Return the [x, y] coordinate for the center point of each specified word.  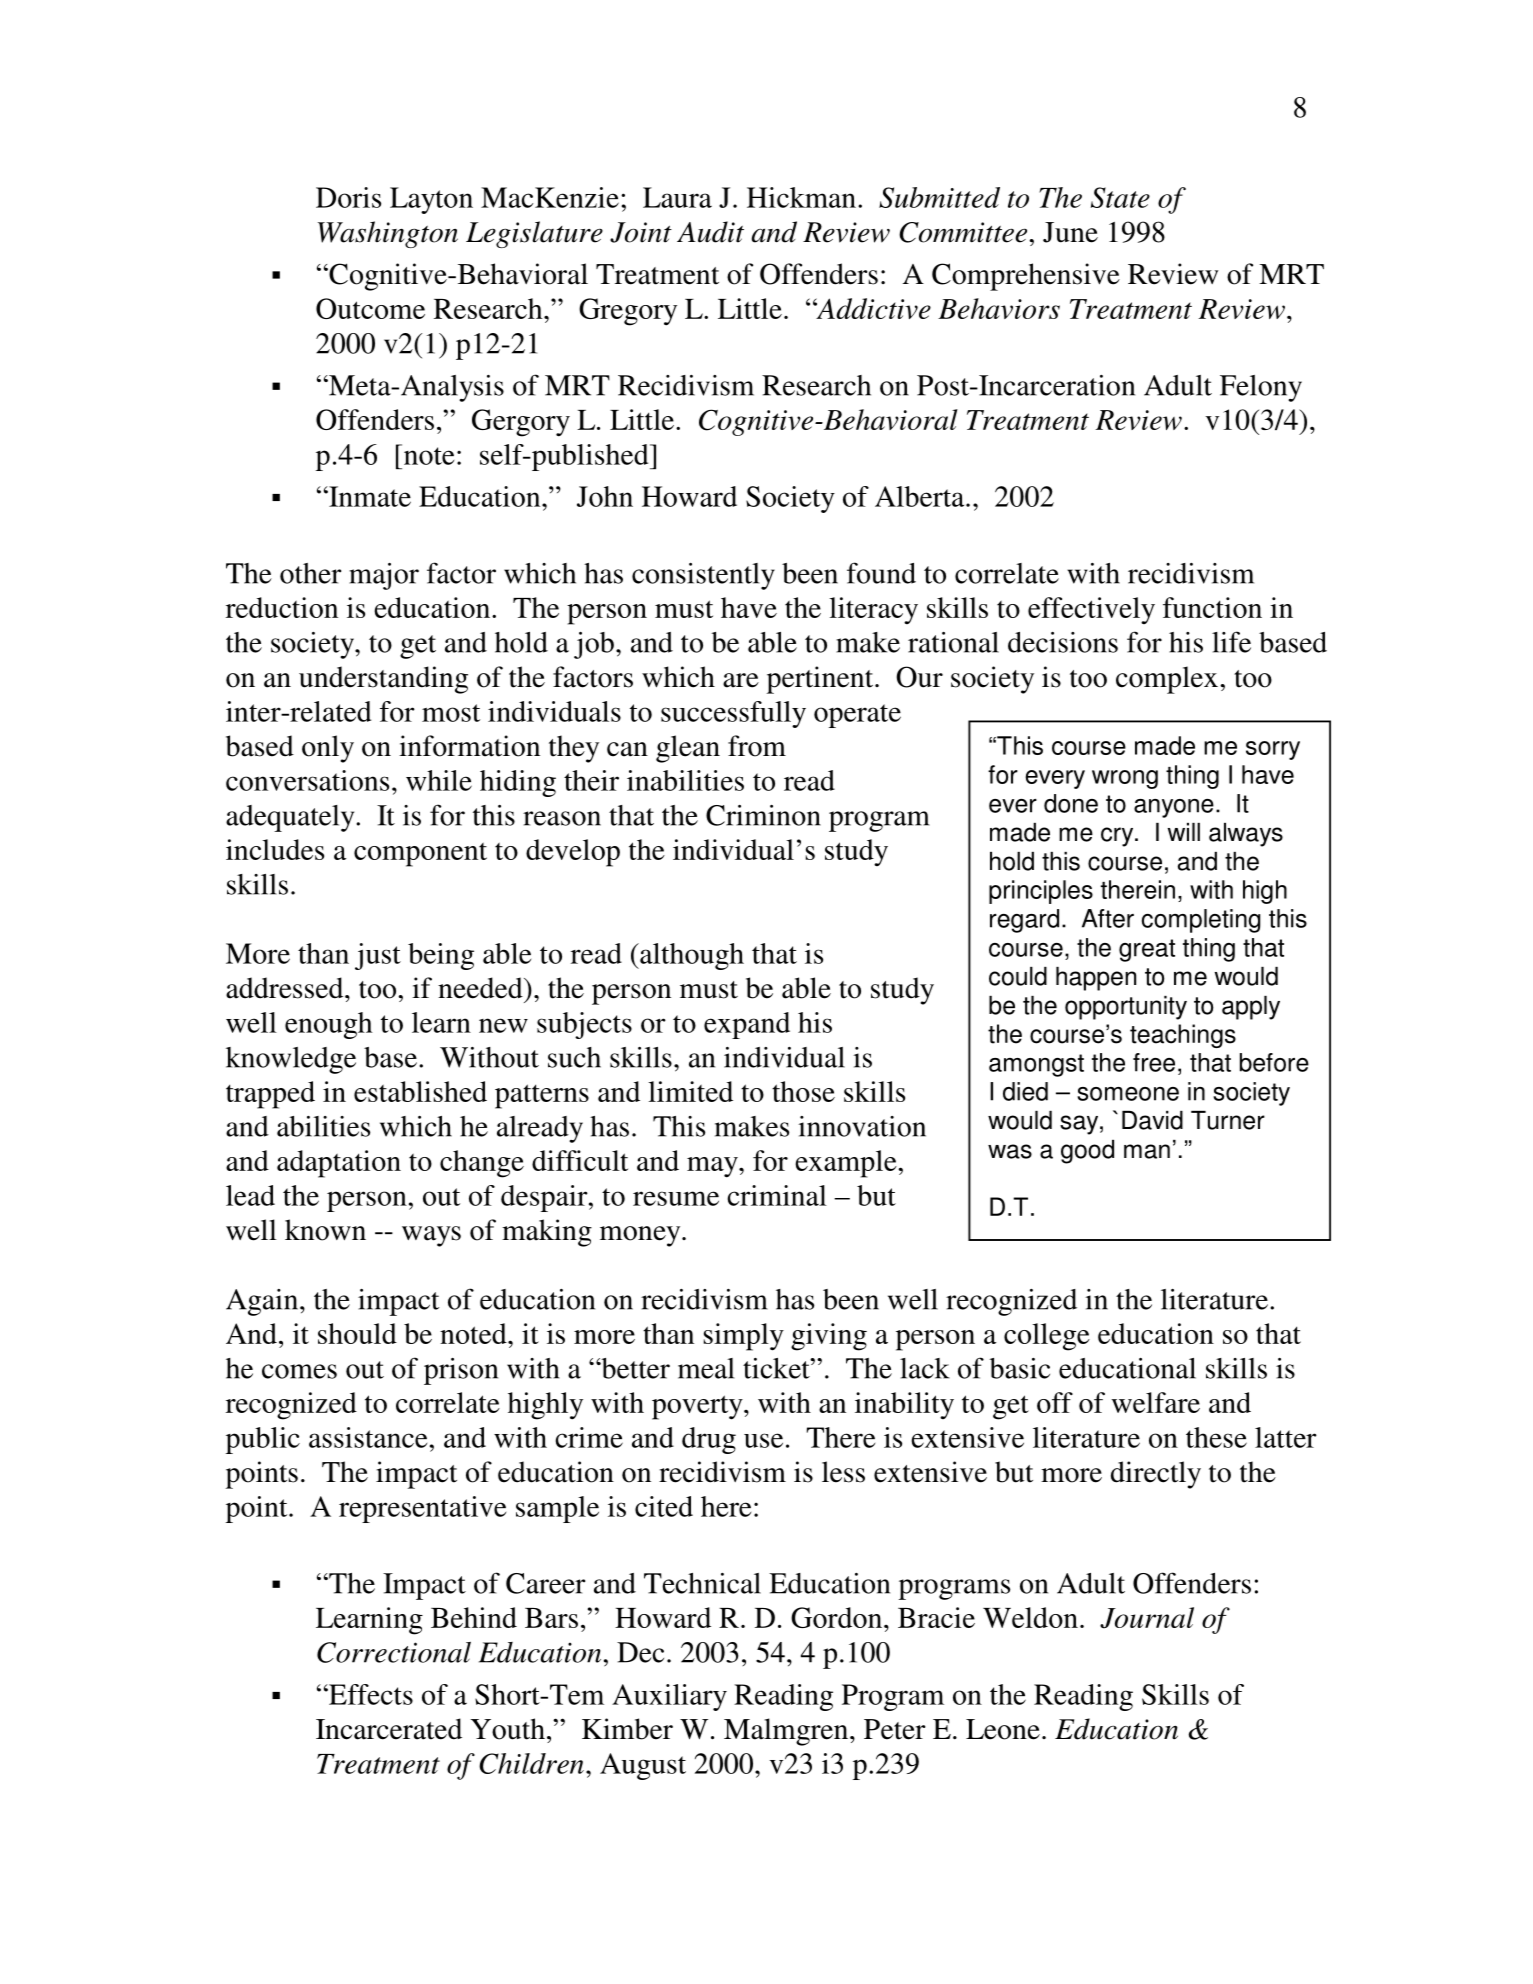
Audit [710, 232]
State [1120, 197]
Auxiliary [669, 1697]
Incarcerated [389, 1729]
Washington [388, 234]
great [1147, 950]
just [378, 956]
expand [747, 1025]
